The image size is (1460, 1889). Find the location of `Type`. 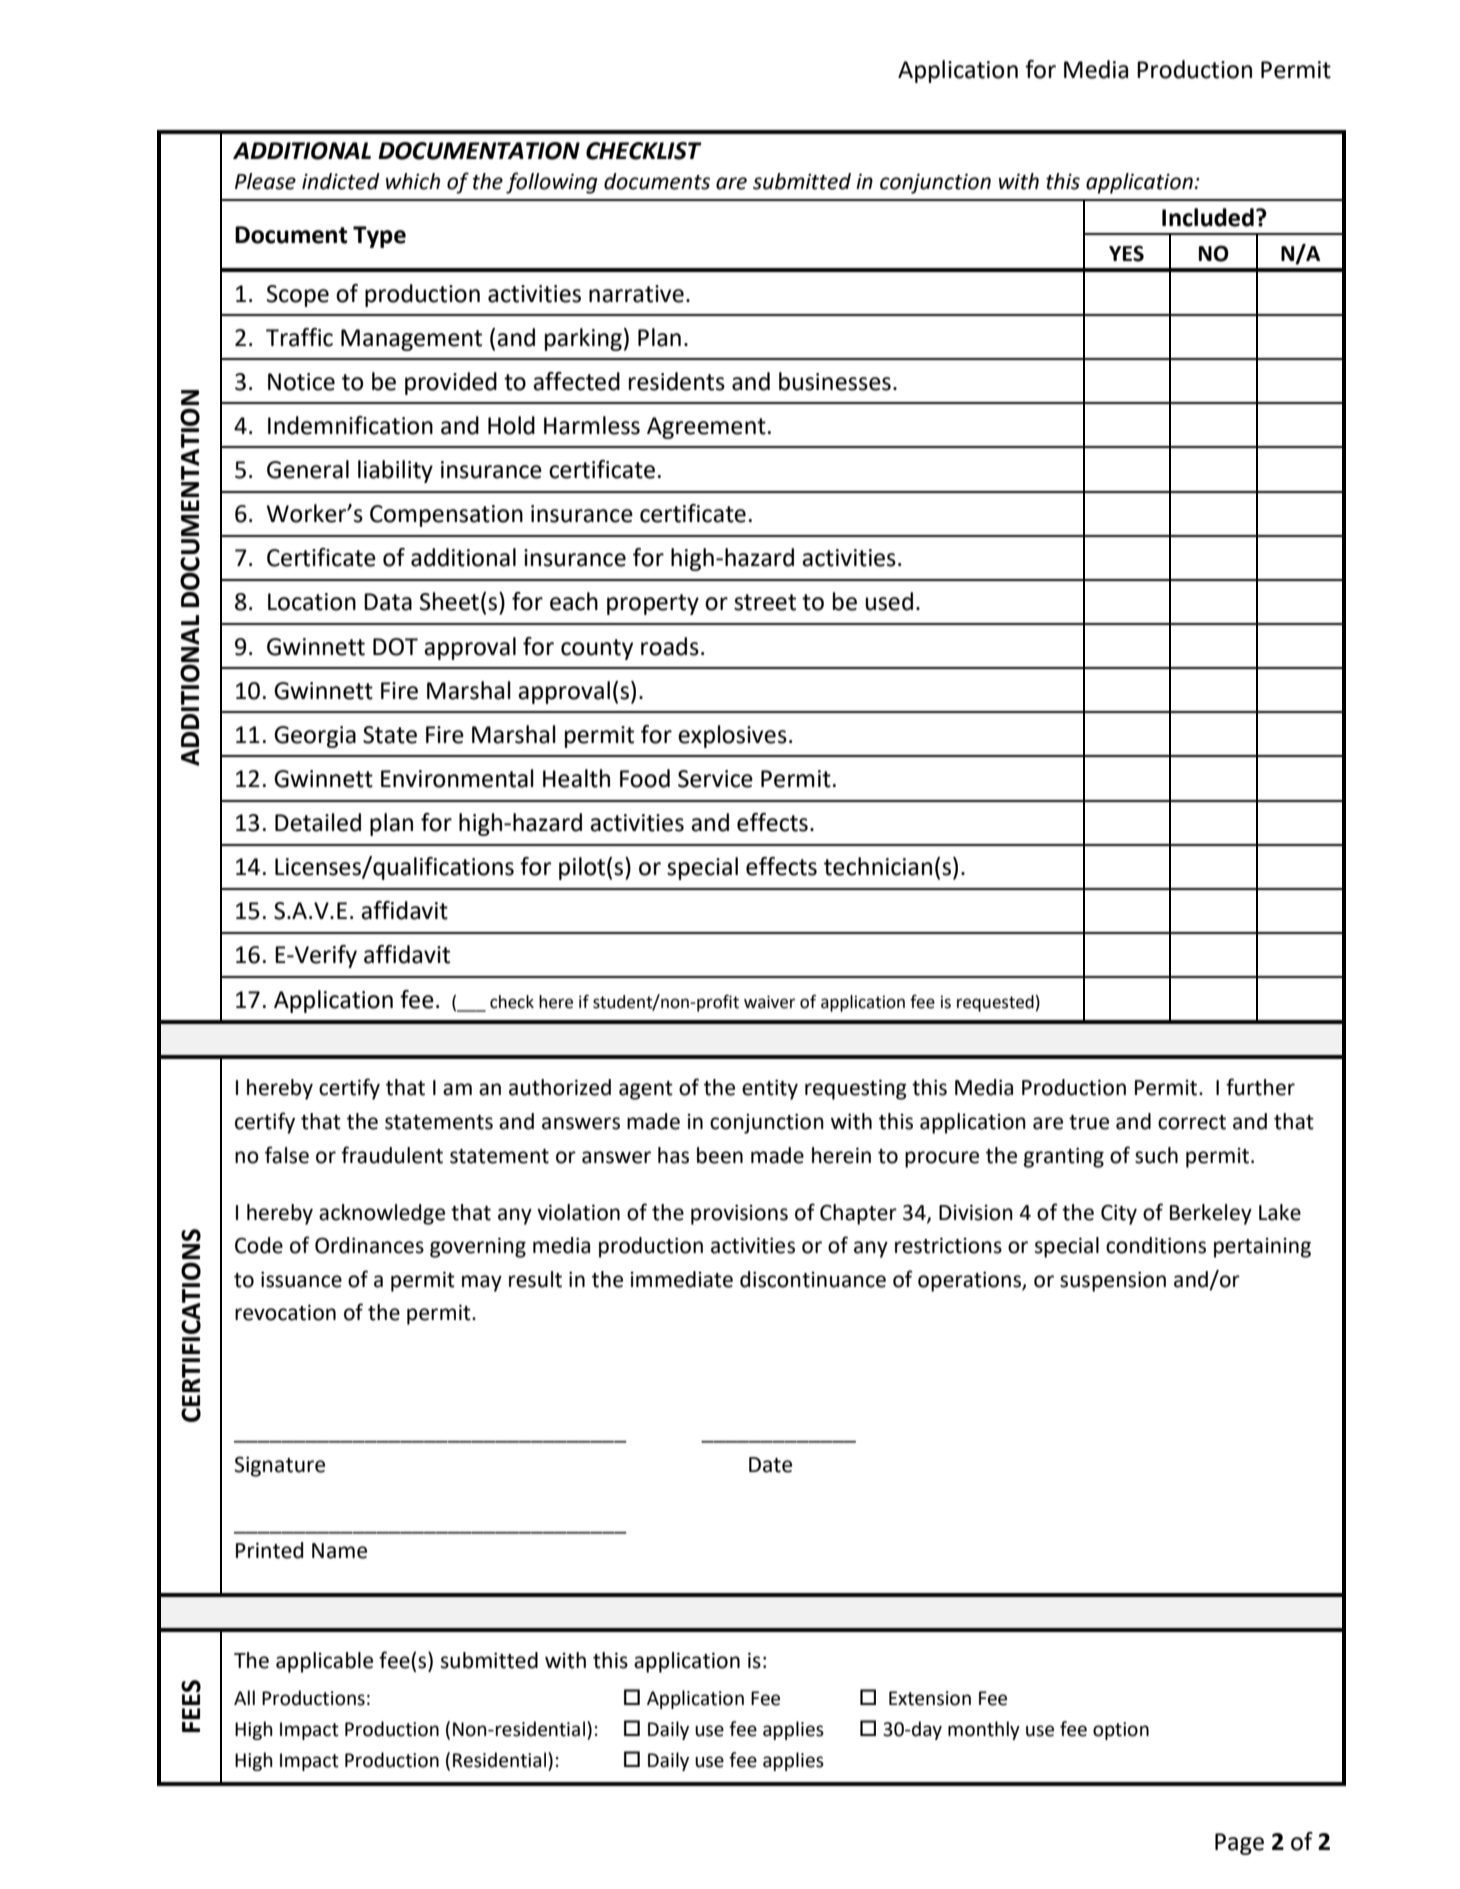

Type is located at coordinates (379, 237).
